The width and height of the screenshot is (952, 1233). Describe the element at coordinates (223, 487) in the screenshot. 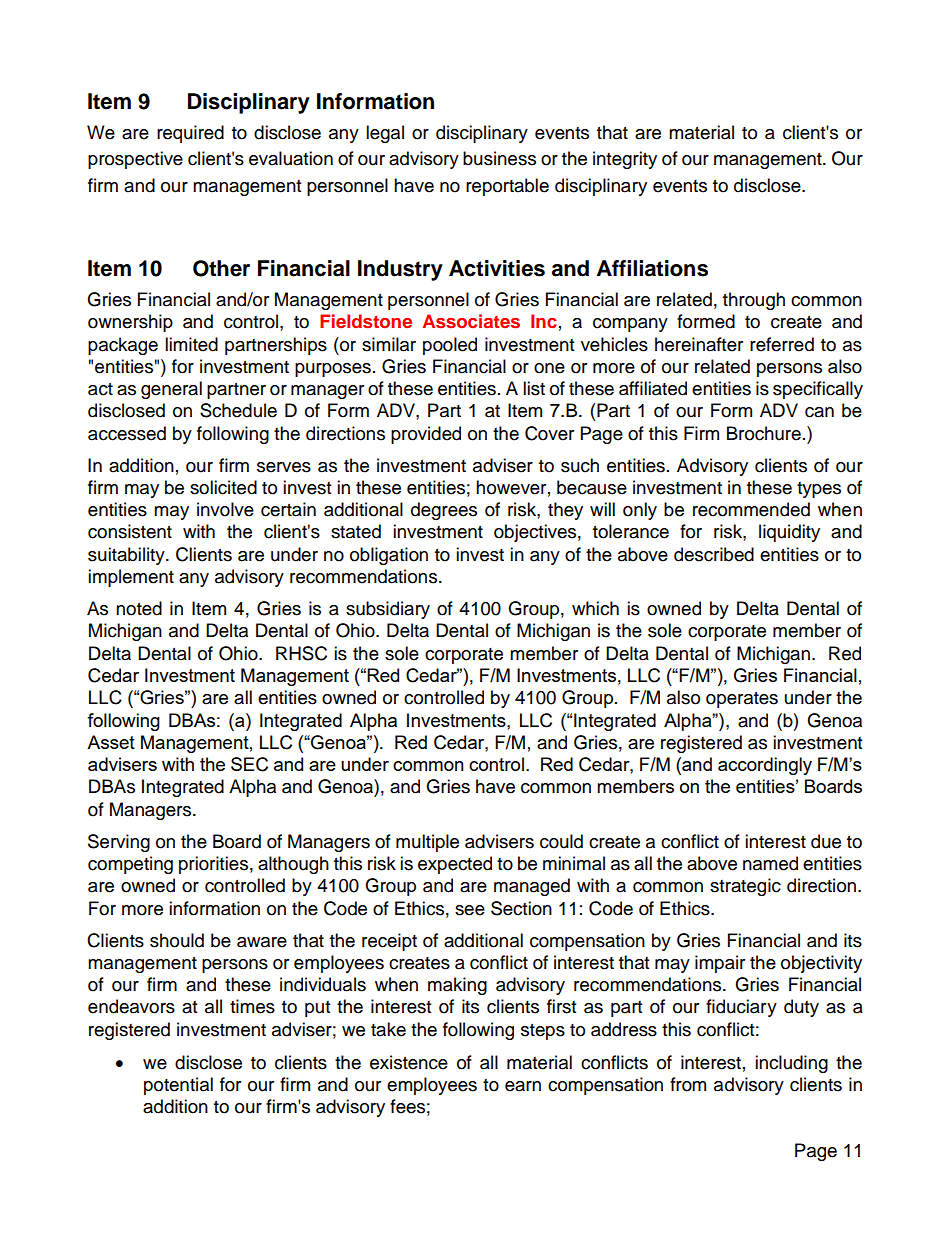

I see `solicited` at that location.
